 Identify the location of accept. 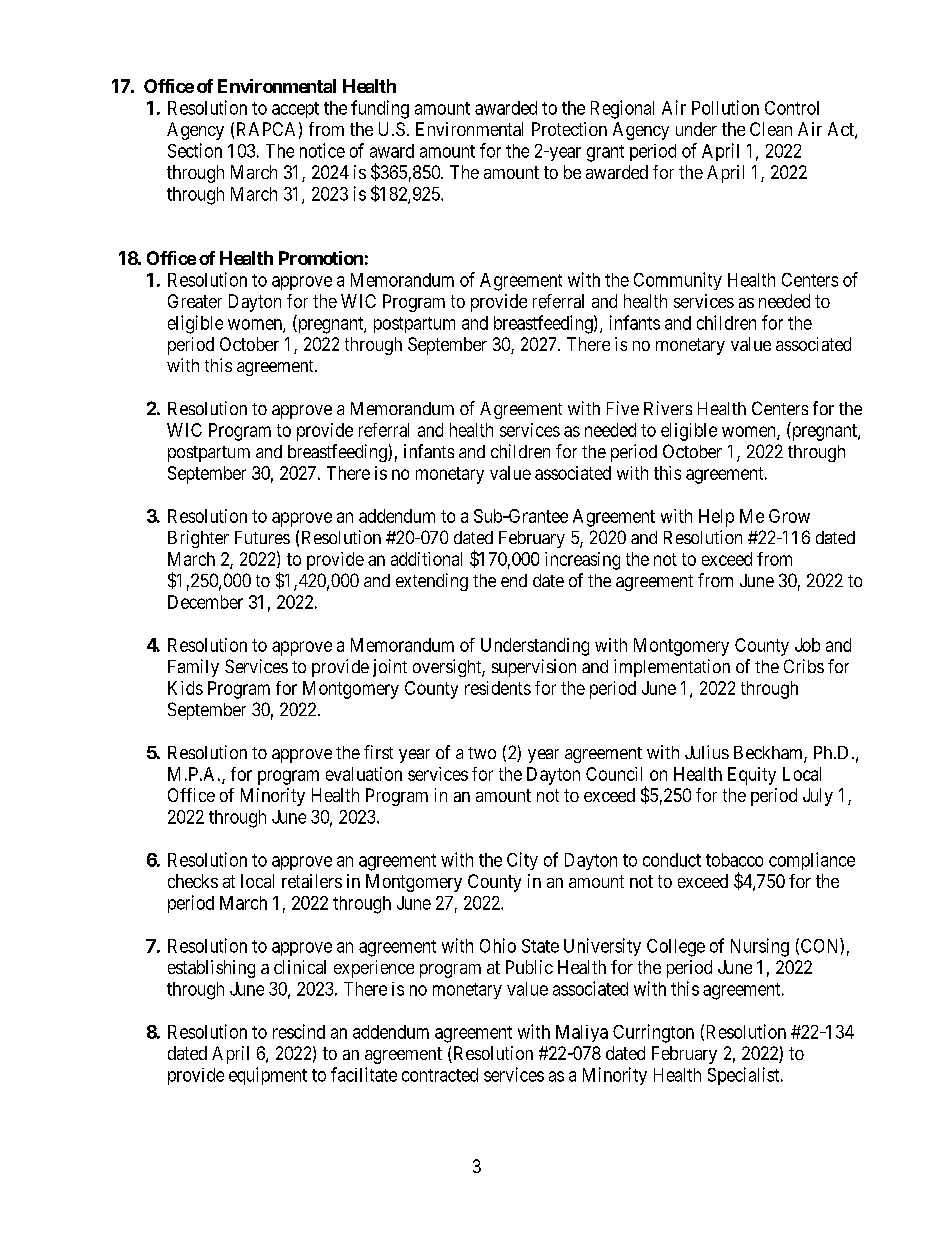
(295, 110).
